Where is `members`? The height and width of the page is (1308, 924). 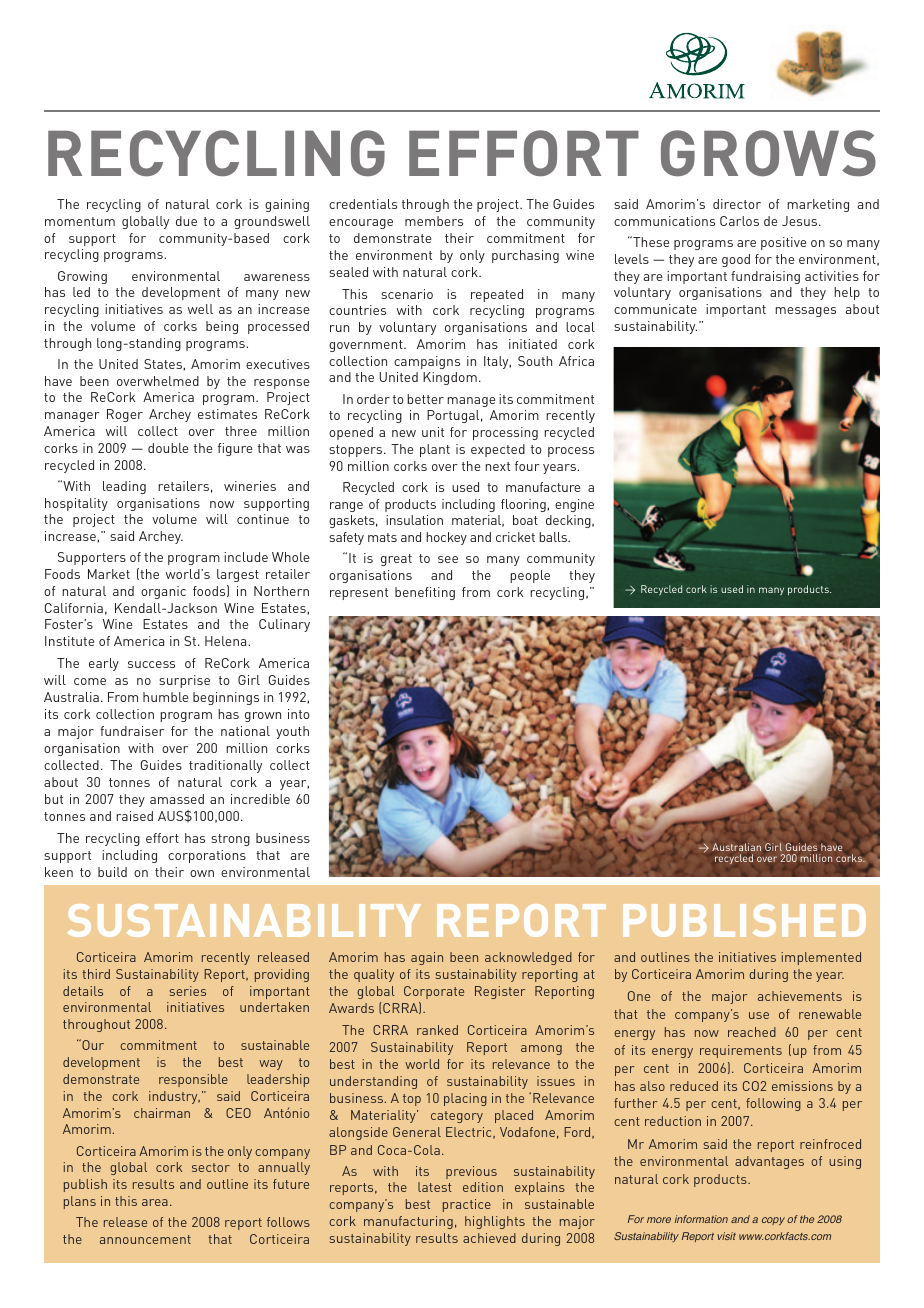 members is located at coordinates (434, 221).
